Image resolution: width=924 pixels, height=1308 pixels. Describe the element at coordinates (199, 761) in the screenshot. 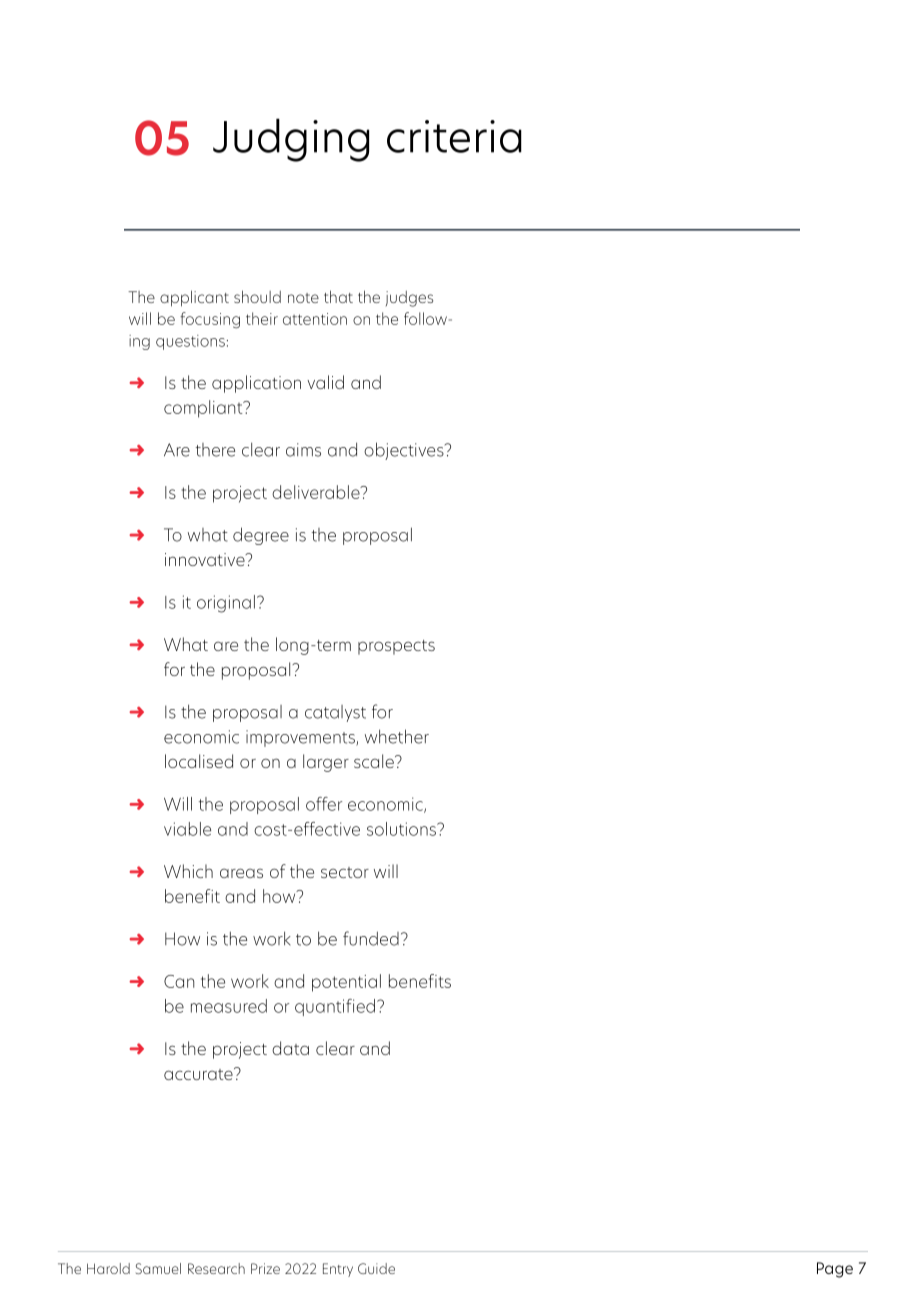

I see `localised` at that location.
